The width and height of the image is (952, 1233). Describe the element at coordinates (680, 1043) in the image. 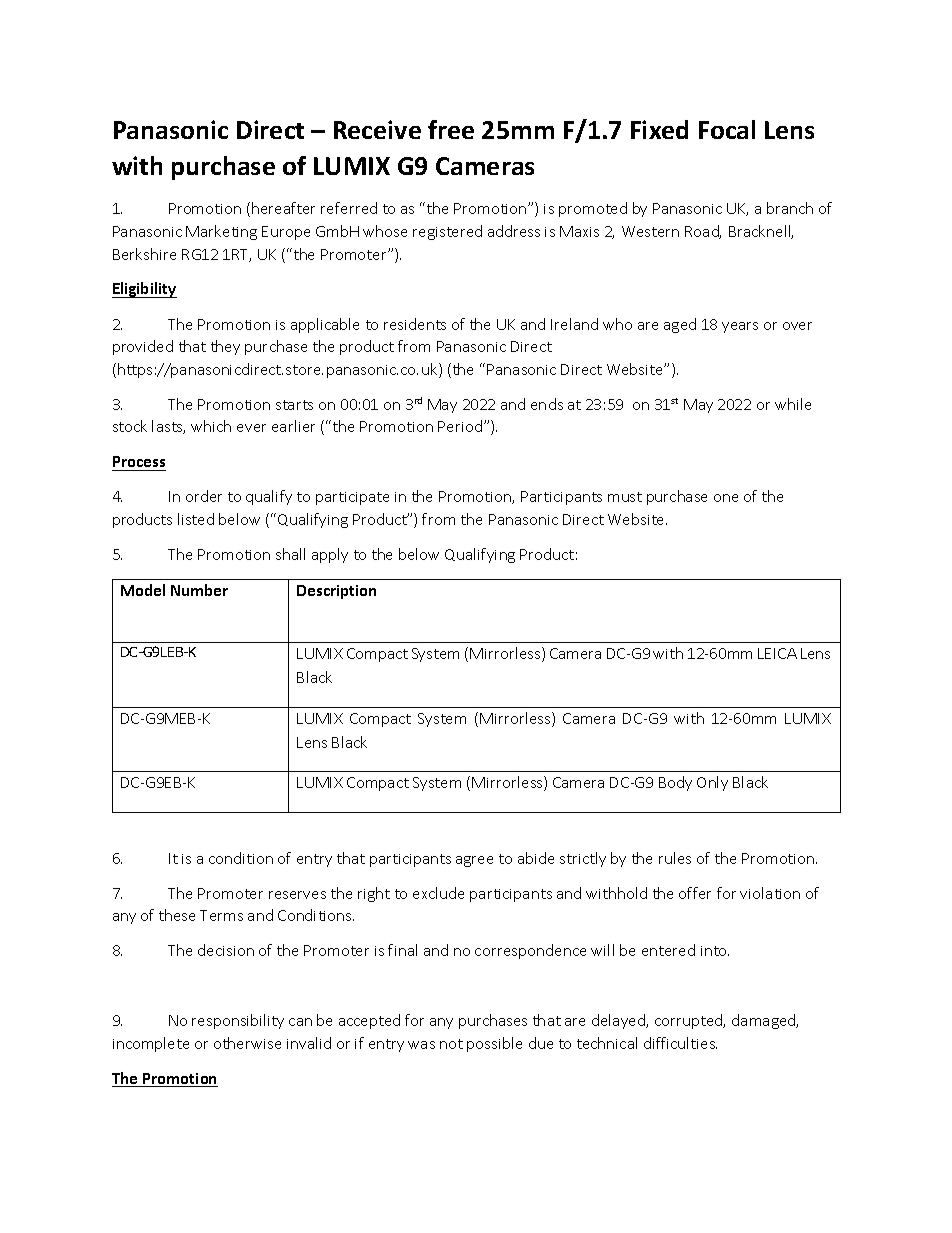

I see `difficulties` at that location.
